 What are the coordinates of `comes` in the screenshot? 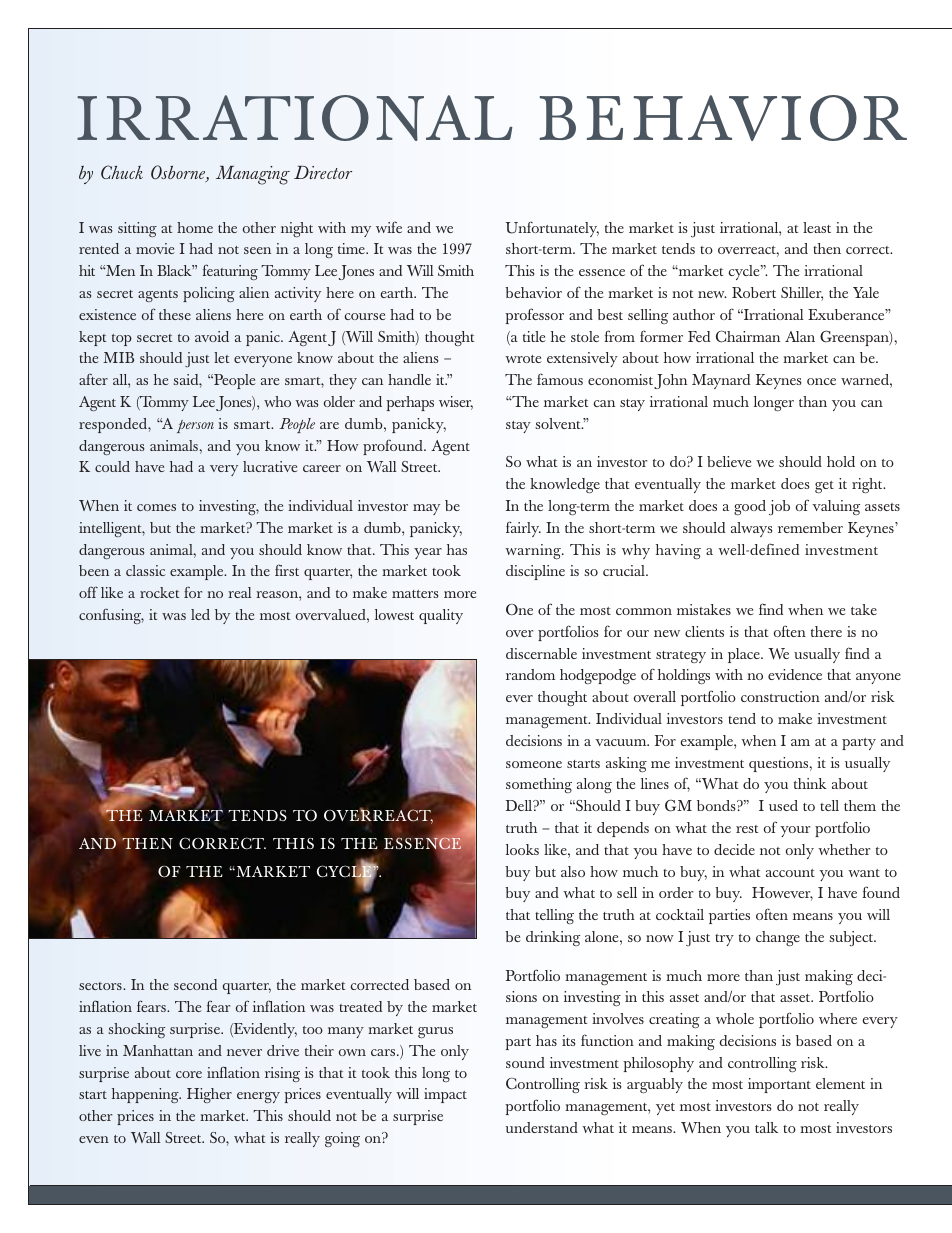 It's located at (156, 507).
